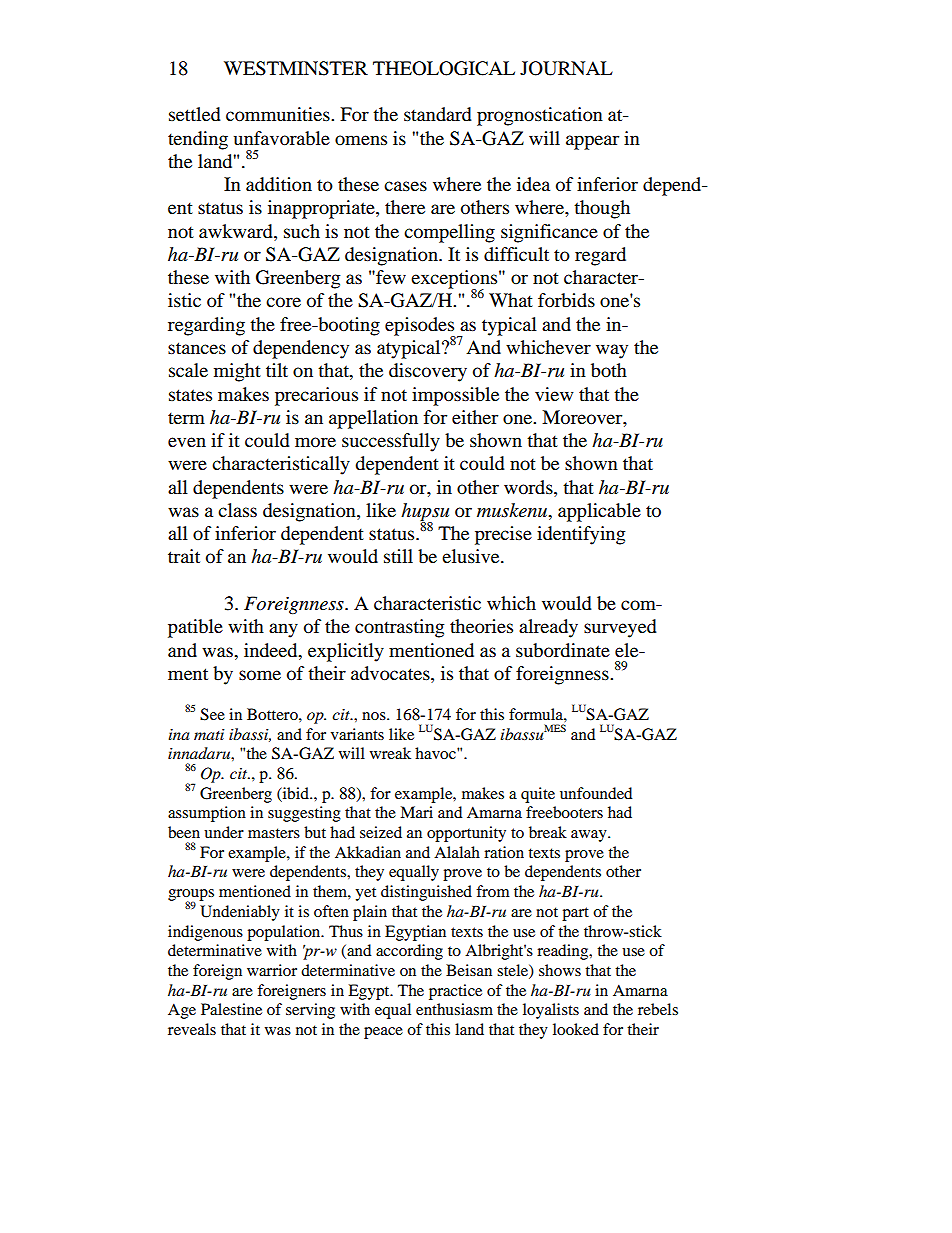 This screenshot has height=1233, width=952. What do you see at coordinates (212, 714) in the screenshot?
I see `See` at bounding box center [212, 714].
